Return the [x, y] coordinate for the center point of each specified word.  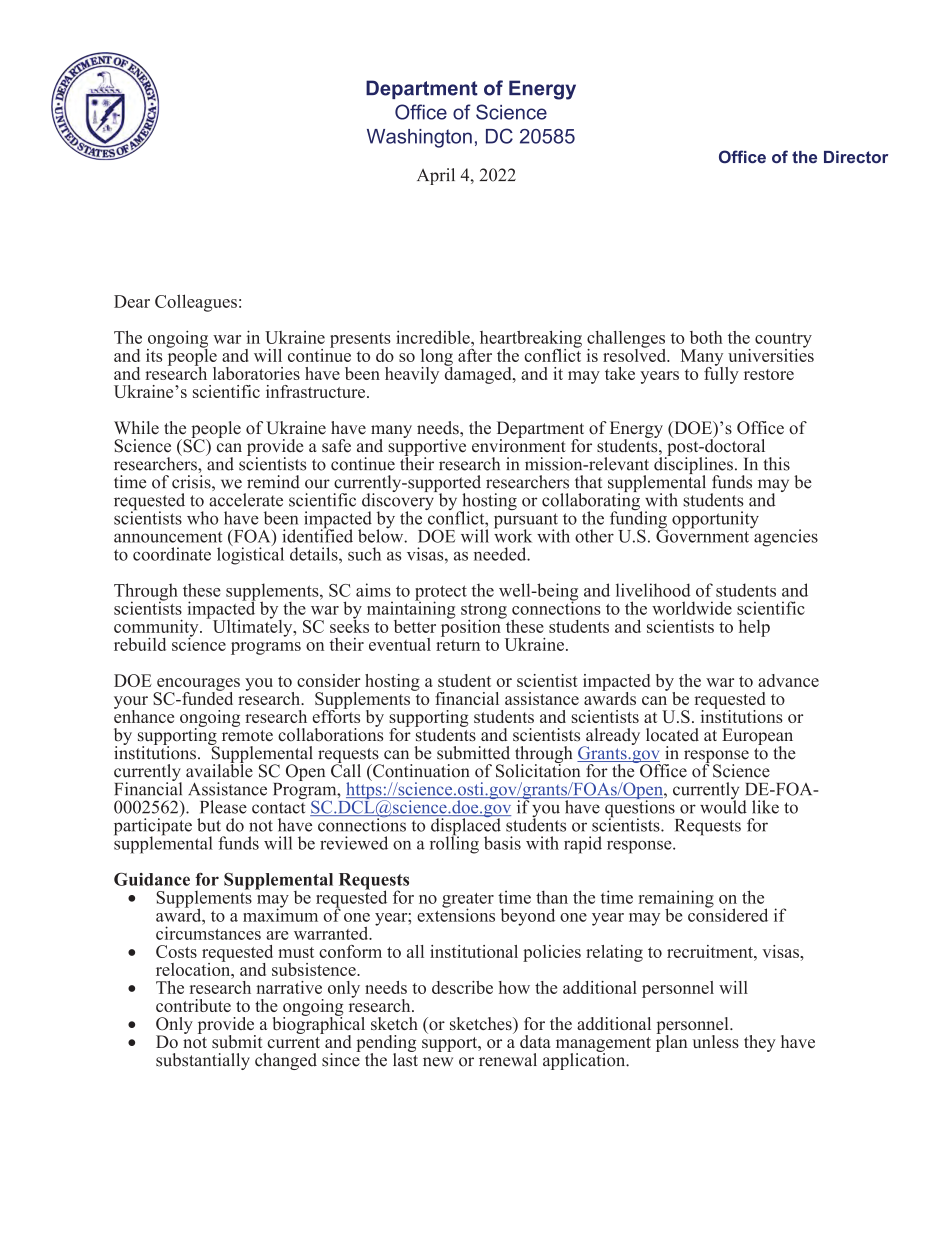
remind [273, 482]
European [757, 737]
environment [519, 445]
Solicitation [538, 770]
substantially [203, 1061]
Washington [419, 138]
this [776, 464]
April [436, 176]
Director [856, 157]
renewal [508, 1060]
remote [247, 736]
